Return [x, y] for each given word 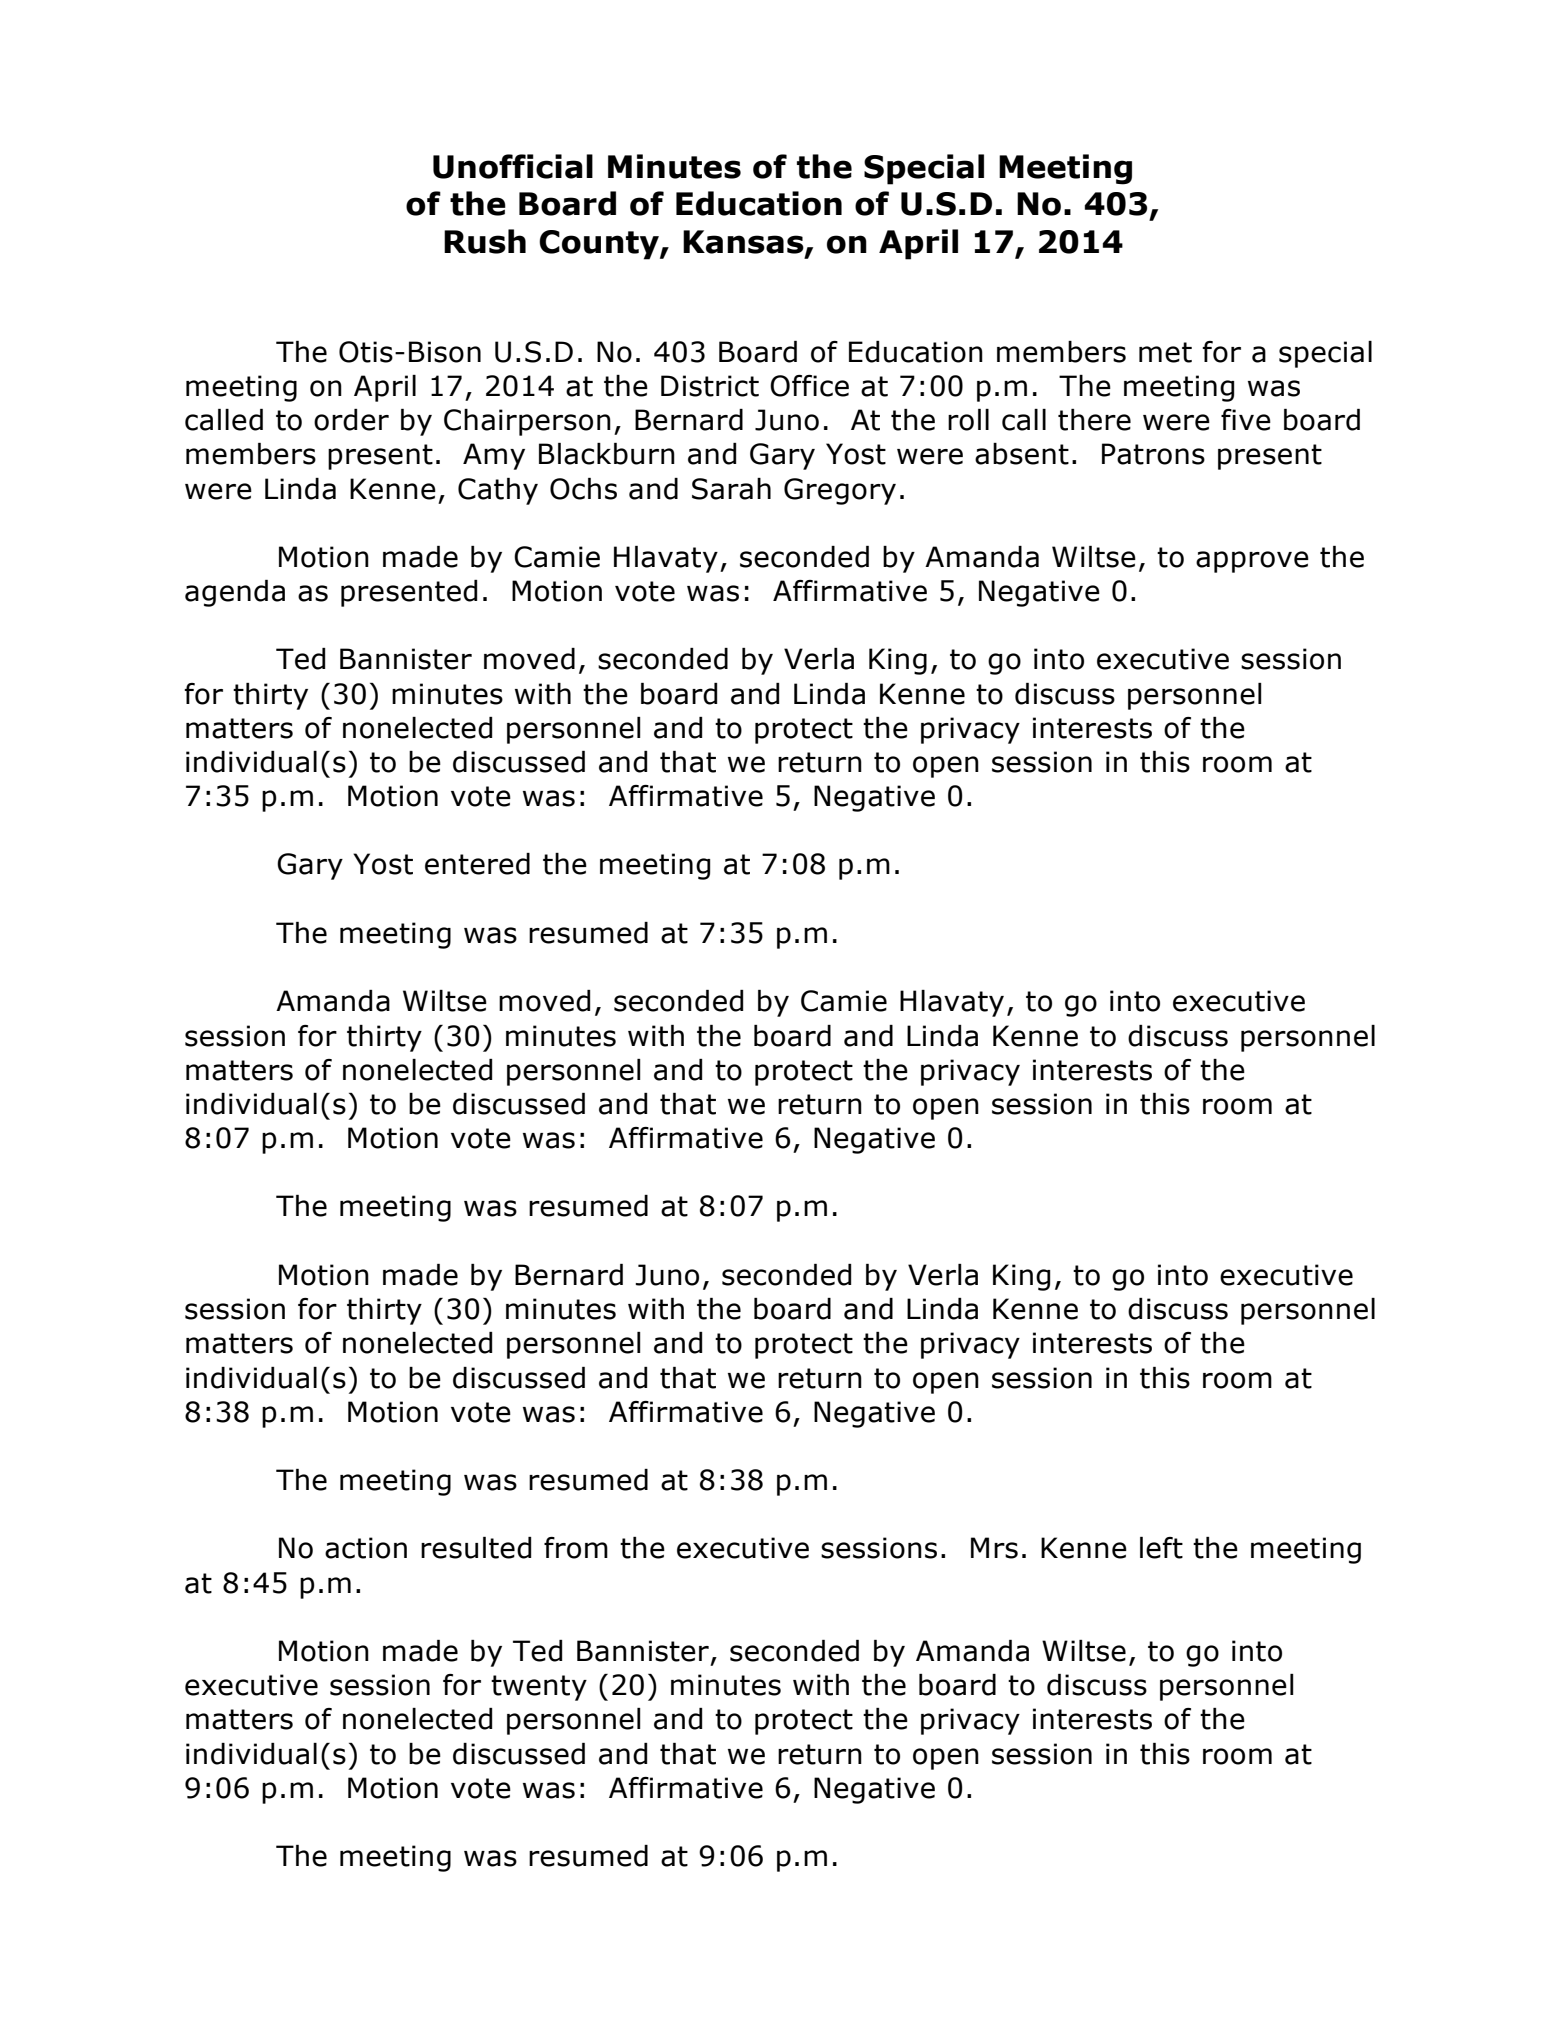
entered [477, 864]
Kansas [744, 243]
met [1165, 352]
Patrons [1153, 454]
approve [1252, 562]
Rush [485, 241]
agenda [235, 593]
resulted [476, 1548]
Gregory [840, 491]
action [366, 1548]
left [1161, 1548]
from [576, 1548]
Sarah [731, 489]
